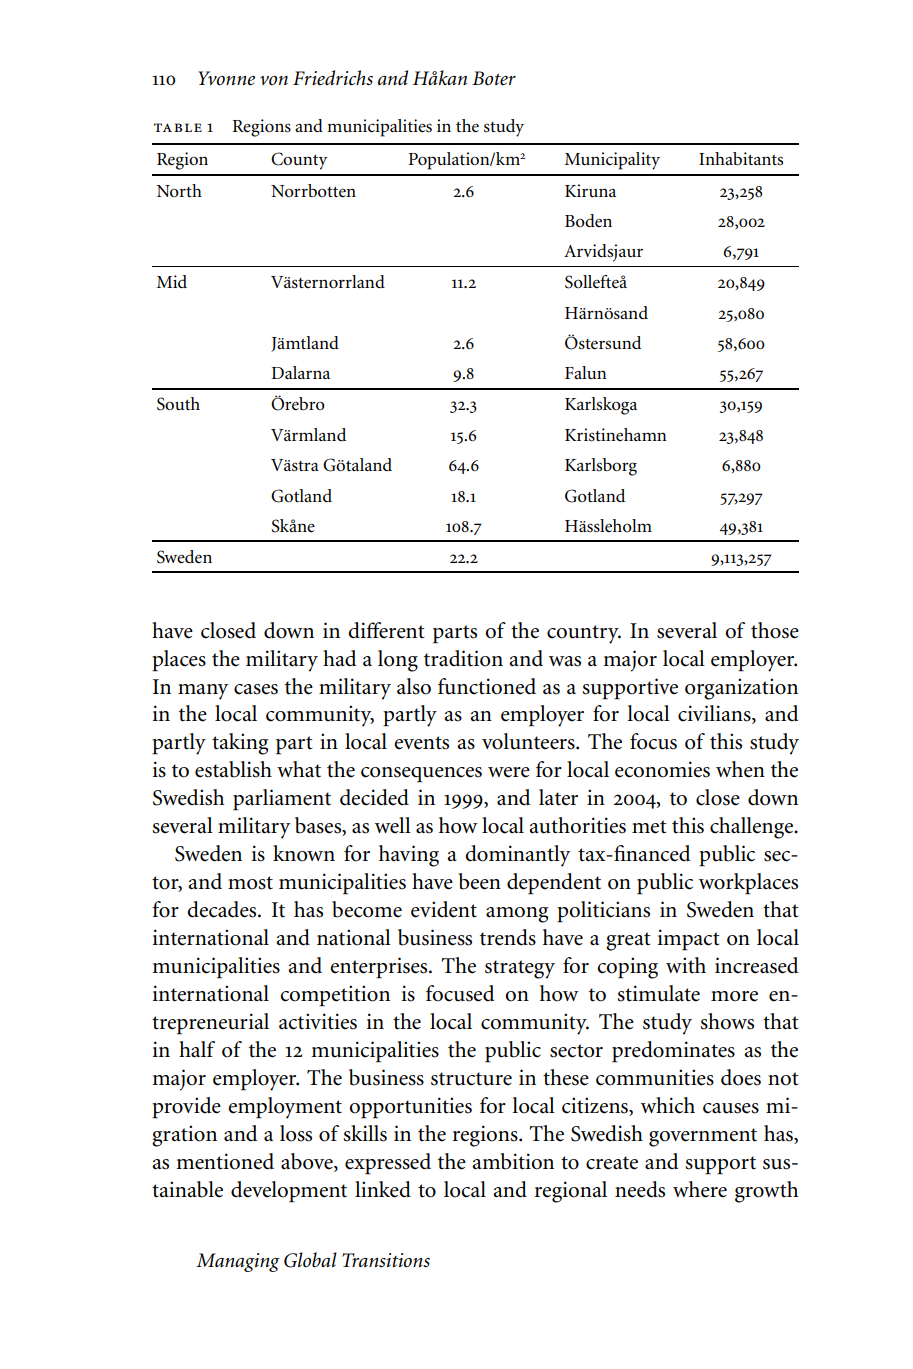  I want to click on tradition, so click(463, 658).
